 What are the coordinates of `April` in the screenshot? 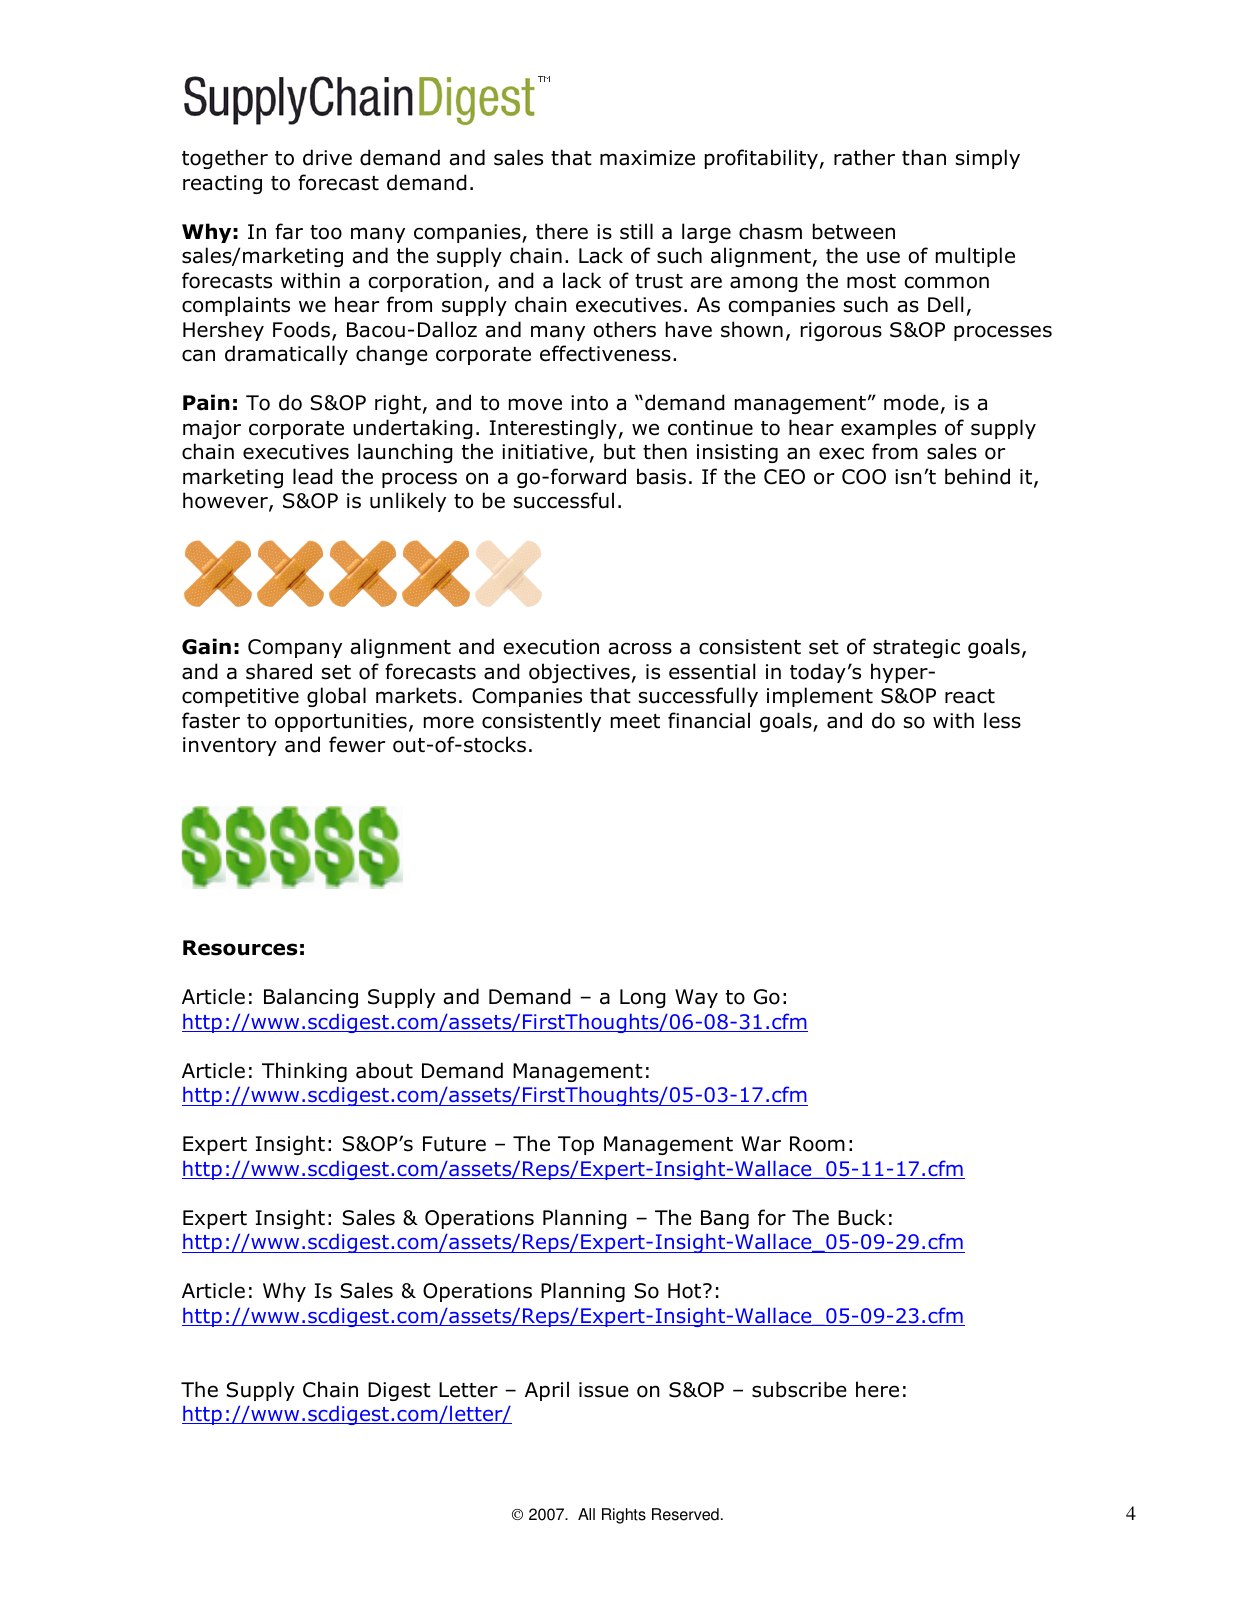 It's located at (547, 1391).
